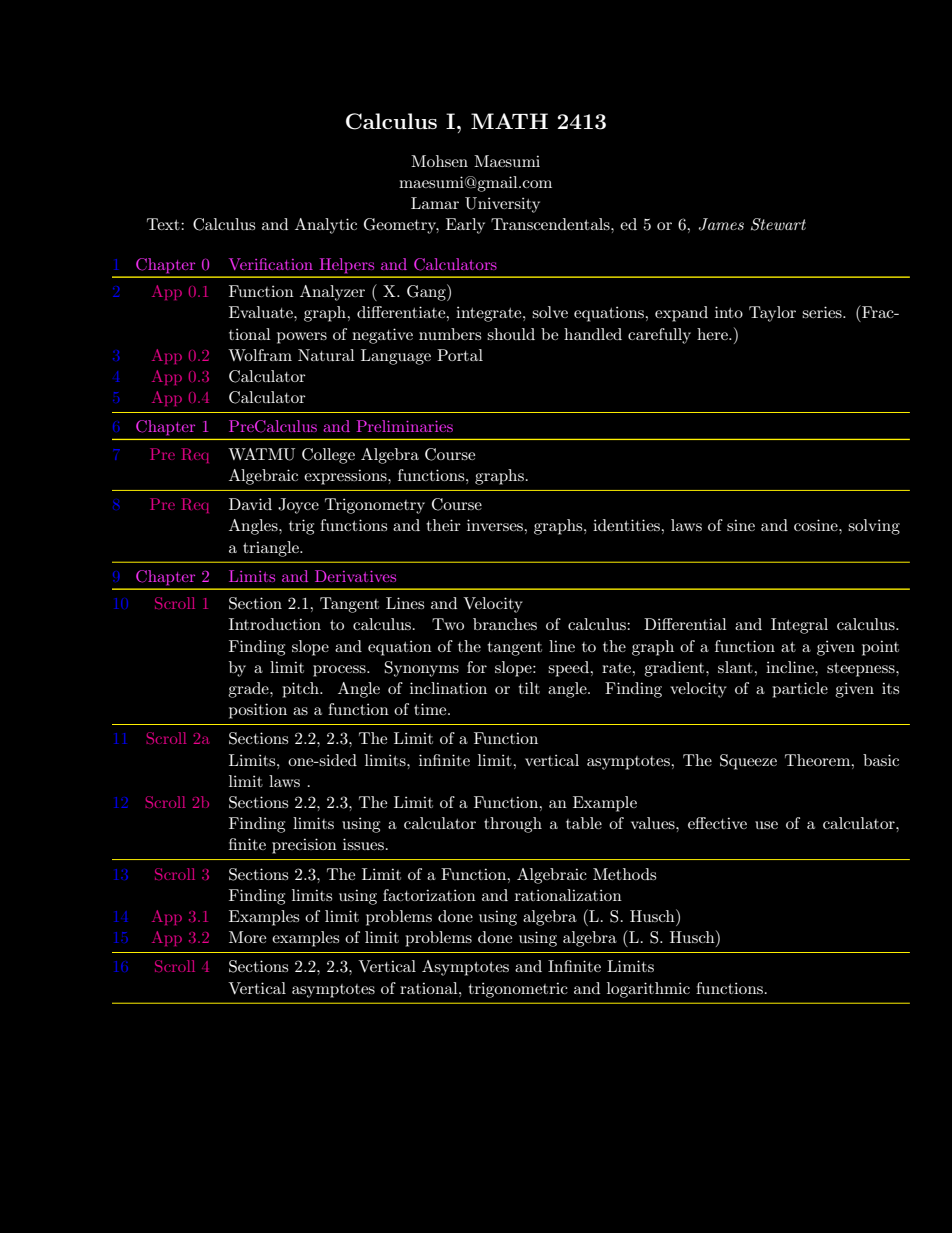 This screenshot has height=1233, width=952. I want to click on College, so click(328, 456).
